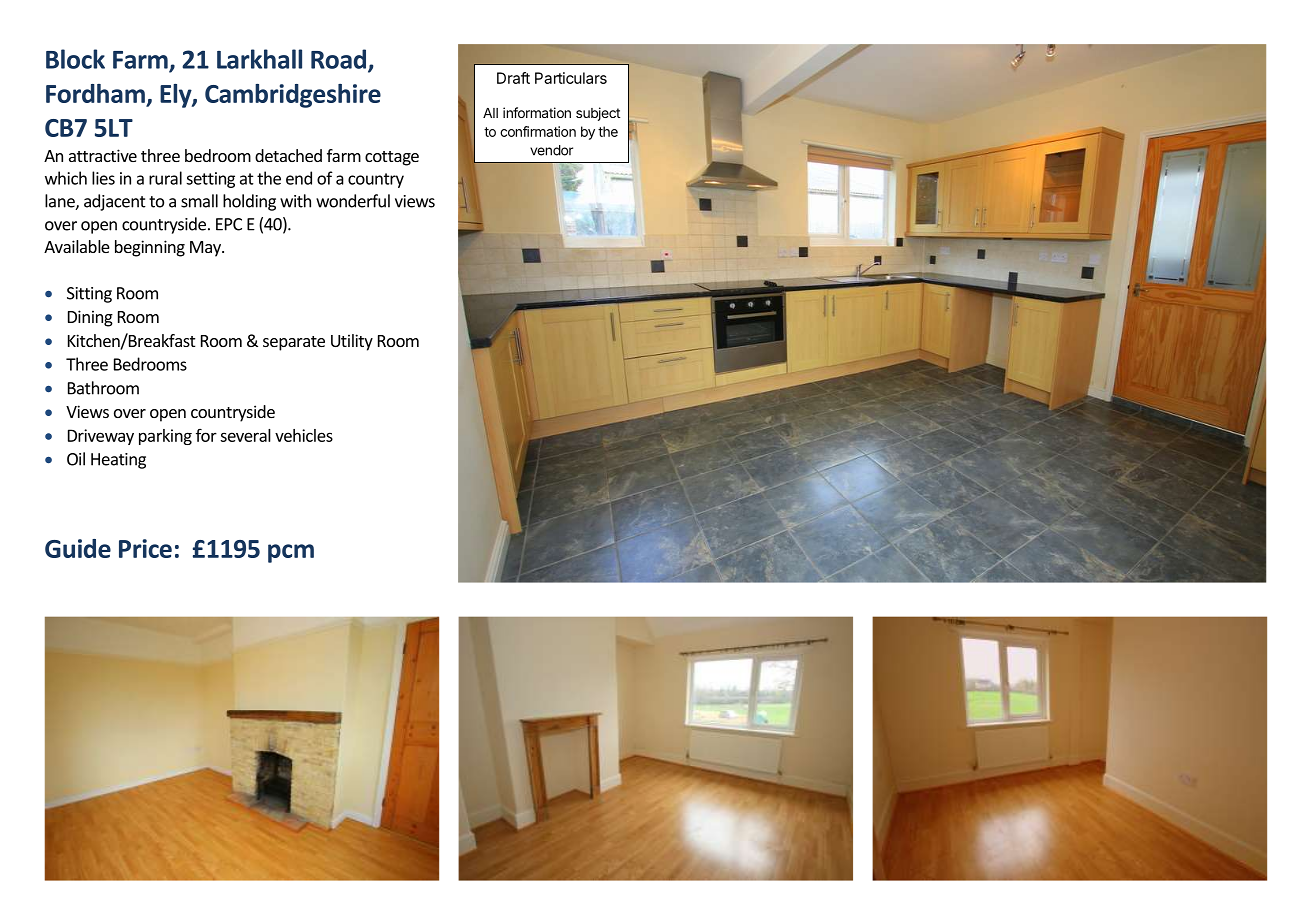 The width and height of the document is (1308, 924). What do you see at coordinates (145, 548) in the document?
I see `Price` at bounding box center [145, 548].
